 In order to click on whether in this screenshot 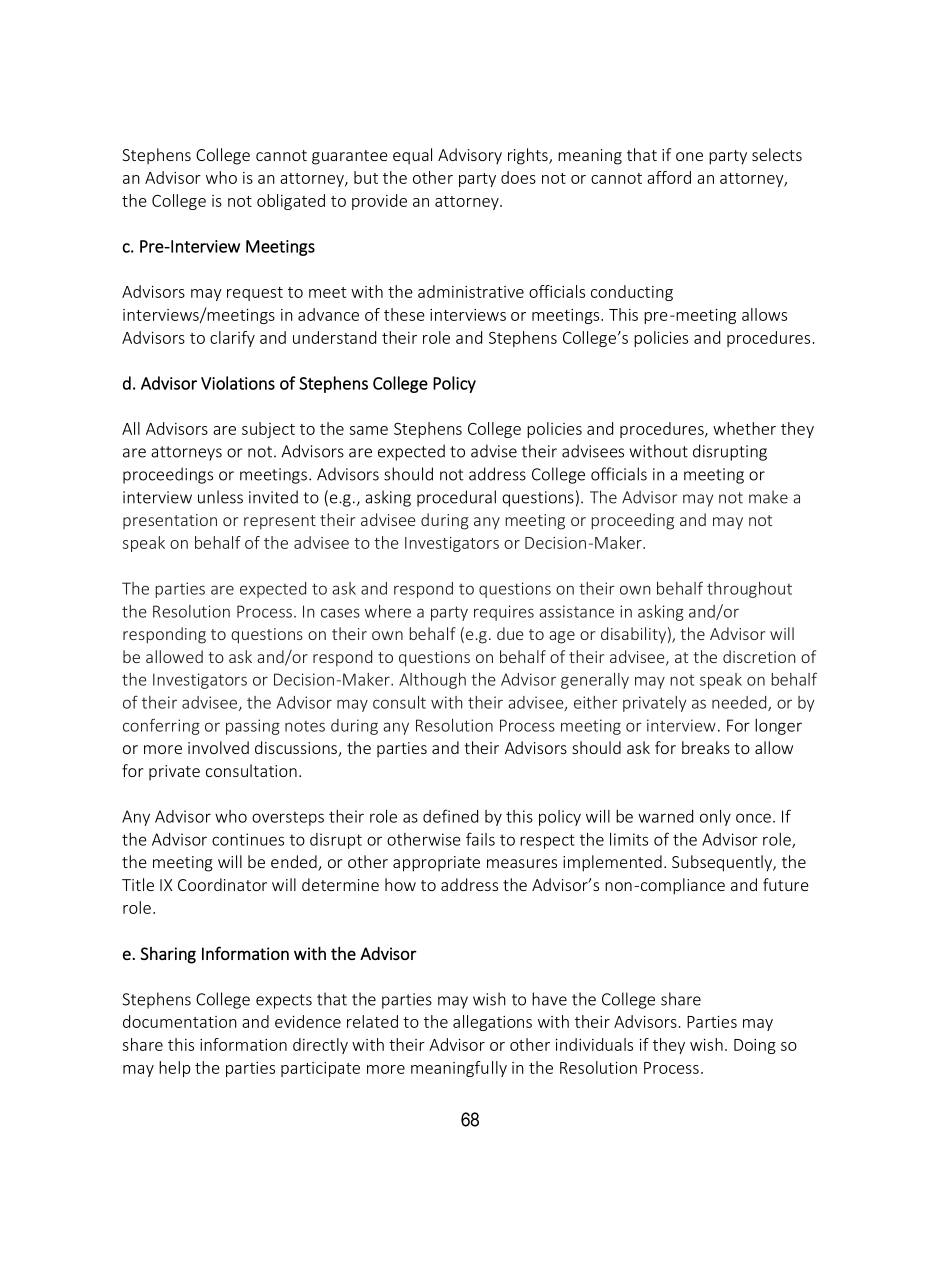, I will do `click(744, 428)`.
